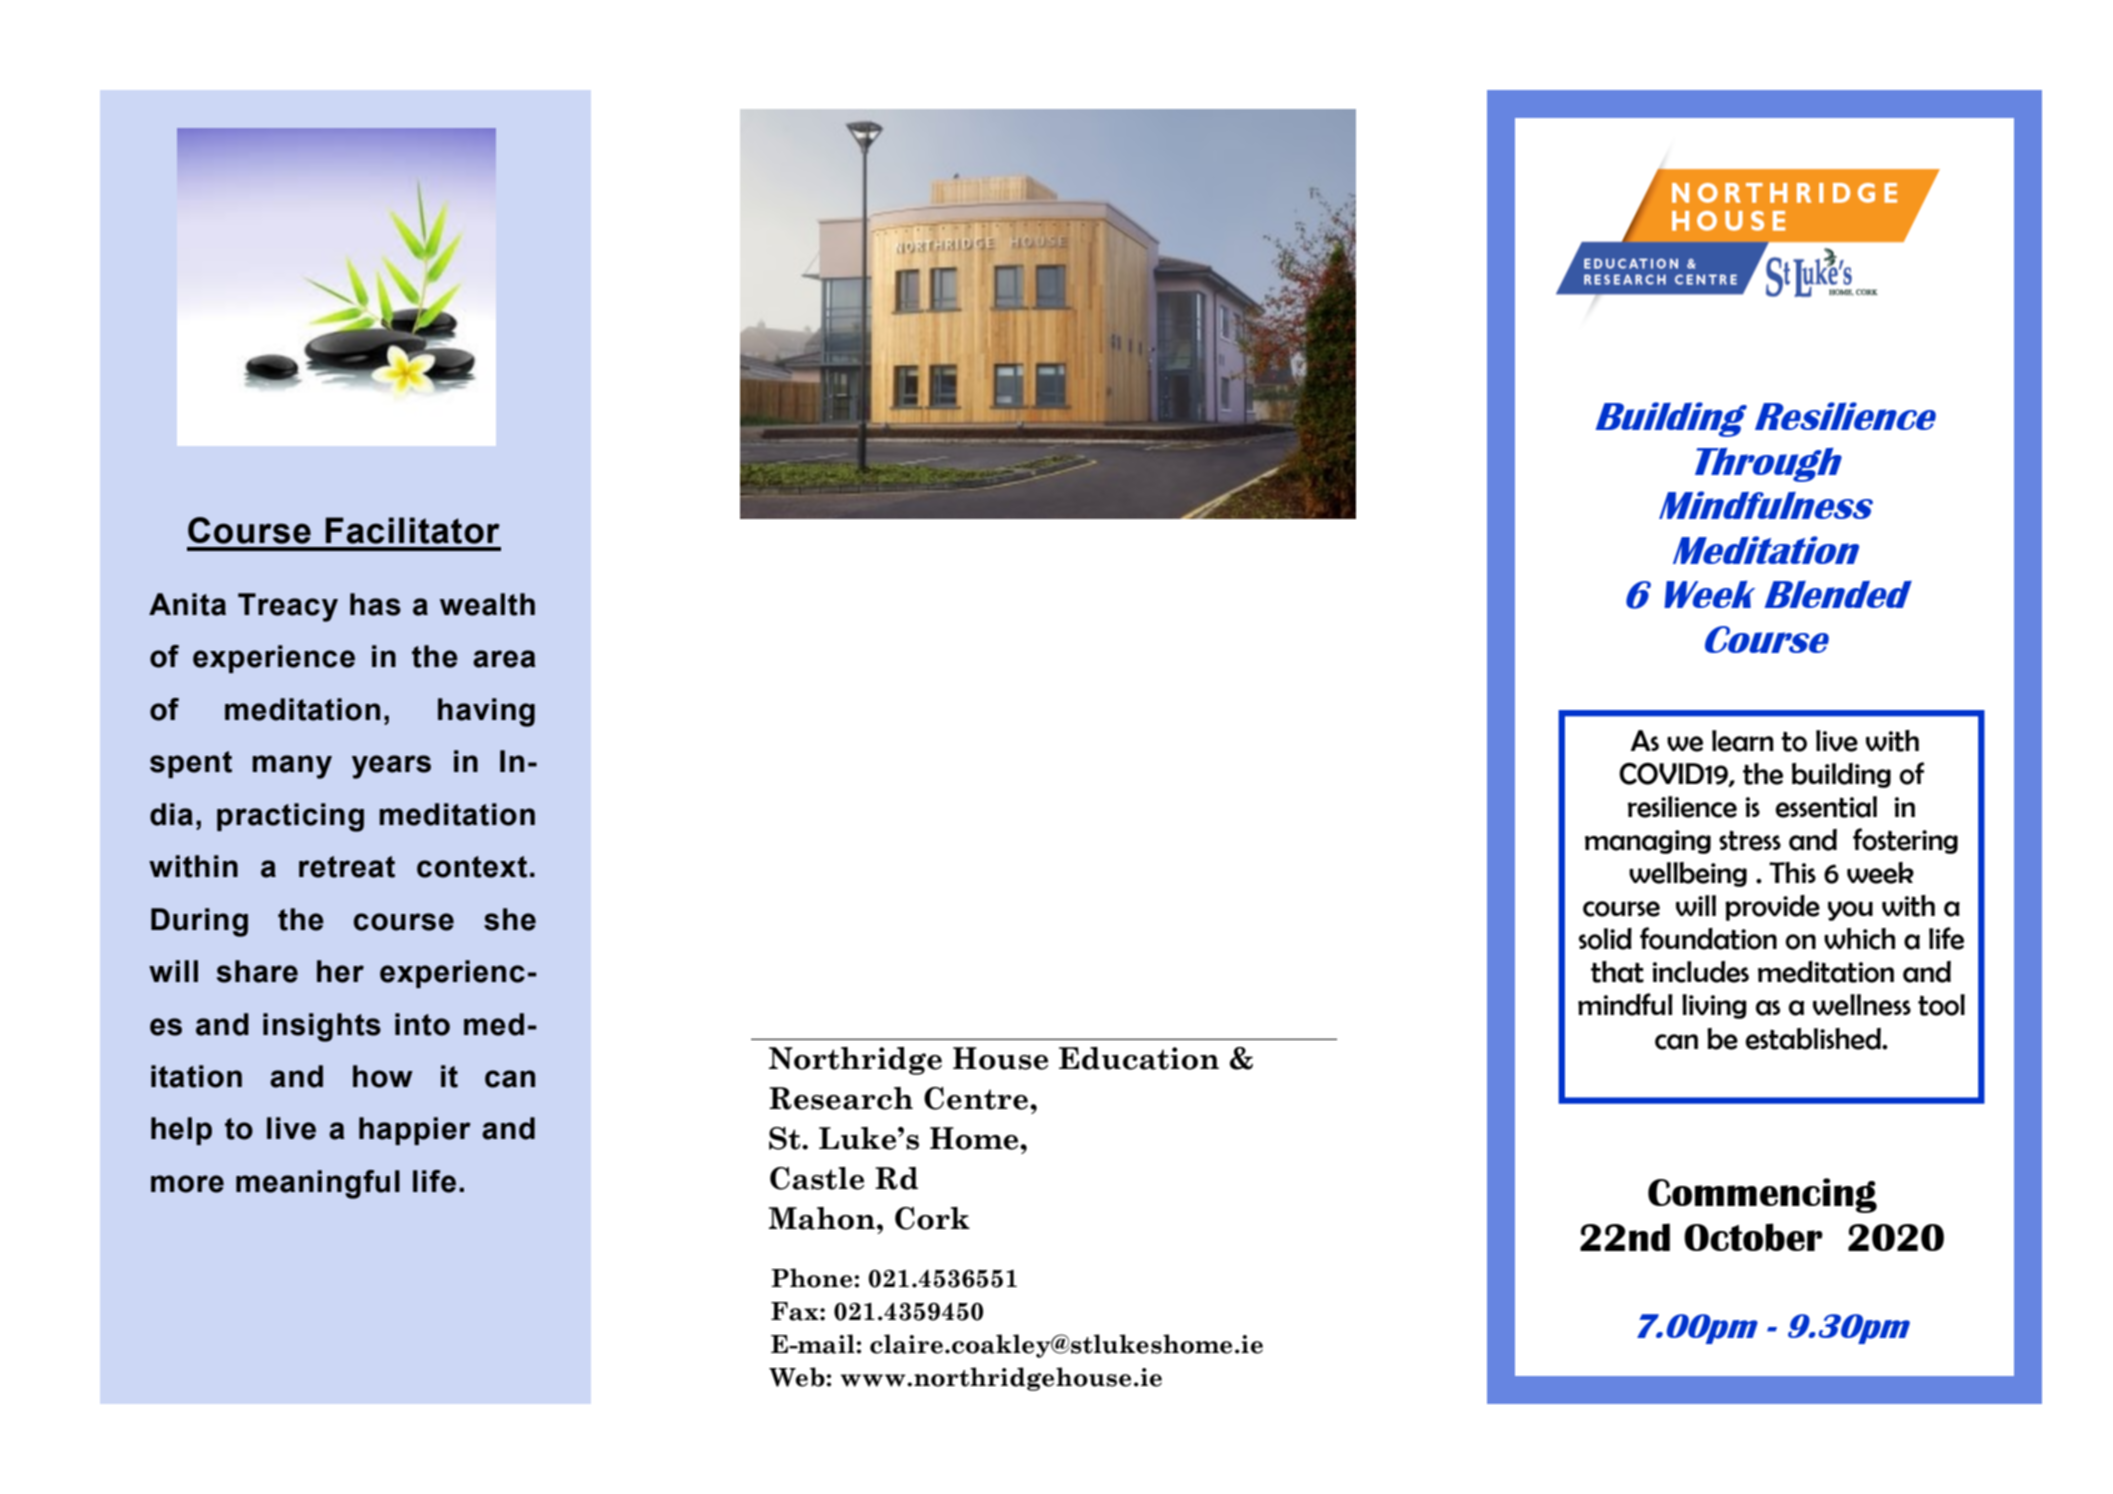  I want to click on Web, so click(798, 1377).
